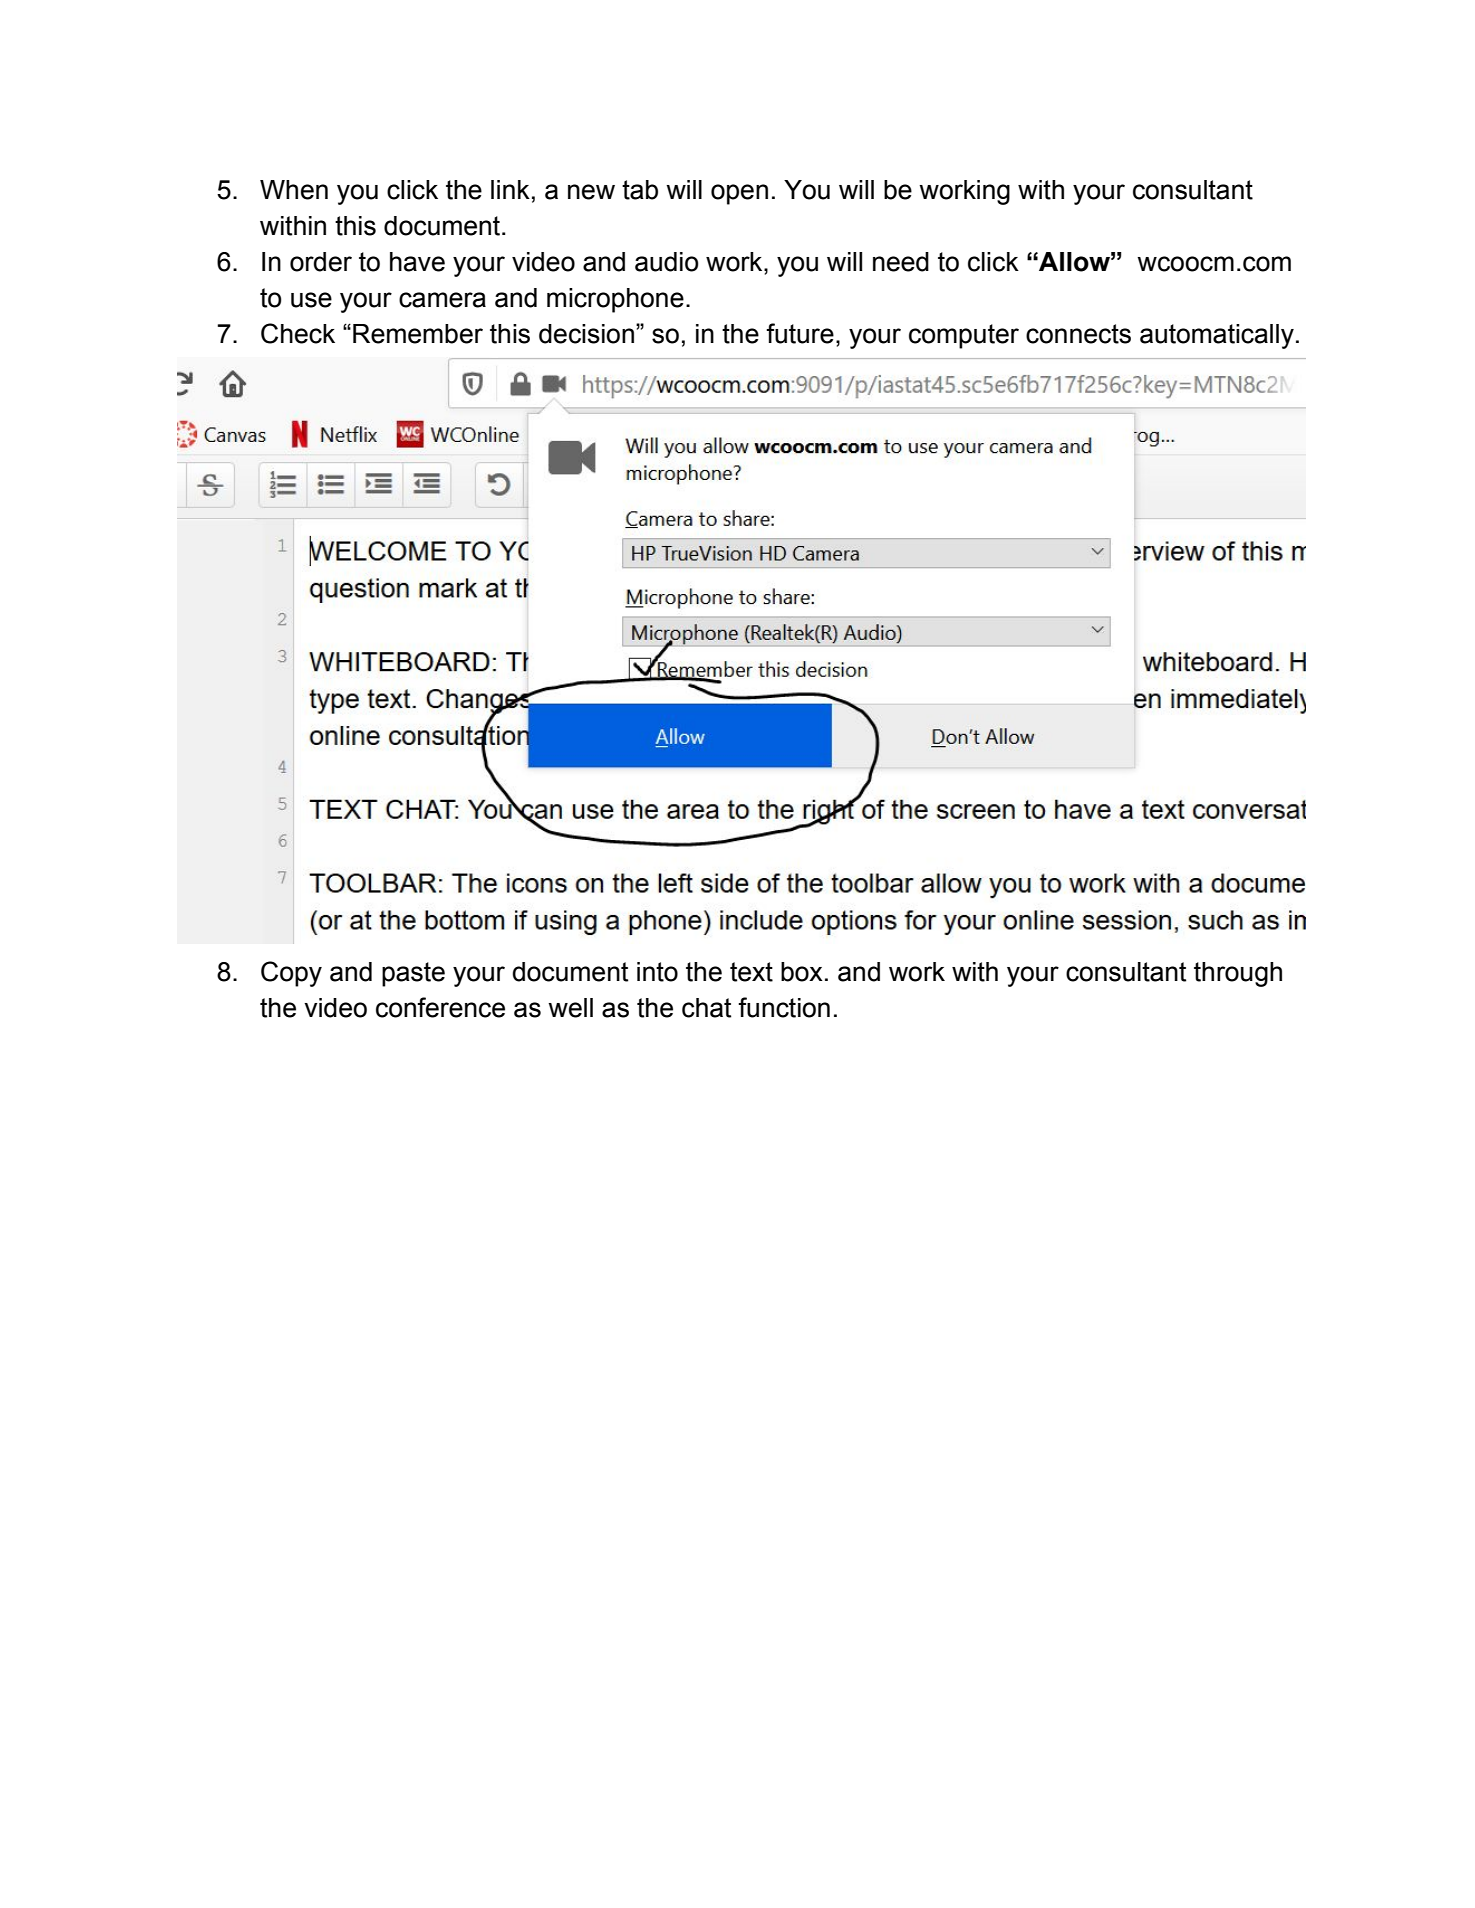 The width and height of the screenshot is (1475, 1908). Describe the element at coordinates (751, 972) in the screenshot. I see `text` at that location.
